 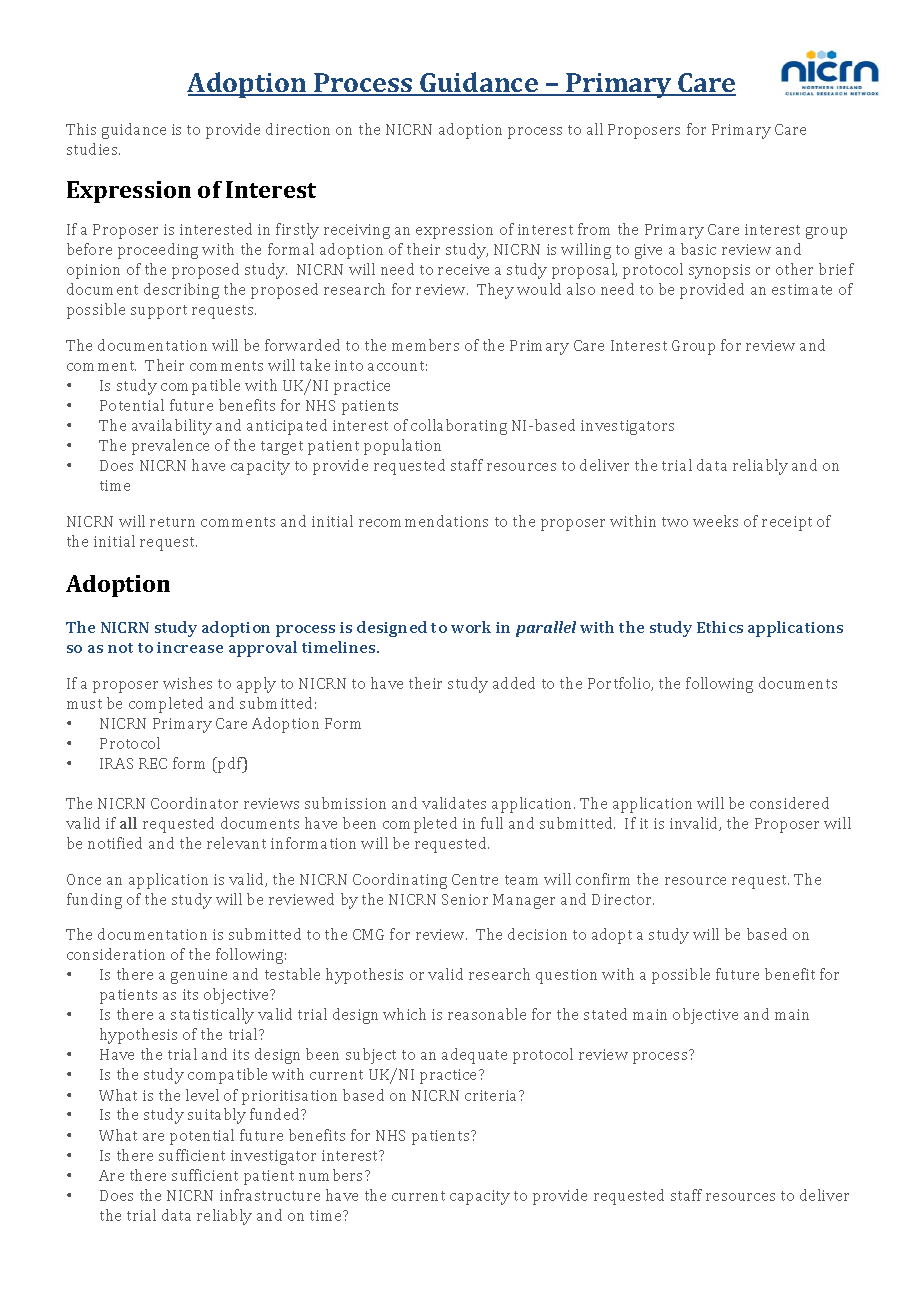 I want to click on stated, so click(x=605, y=1014).
